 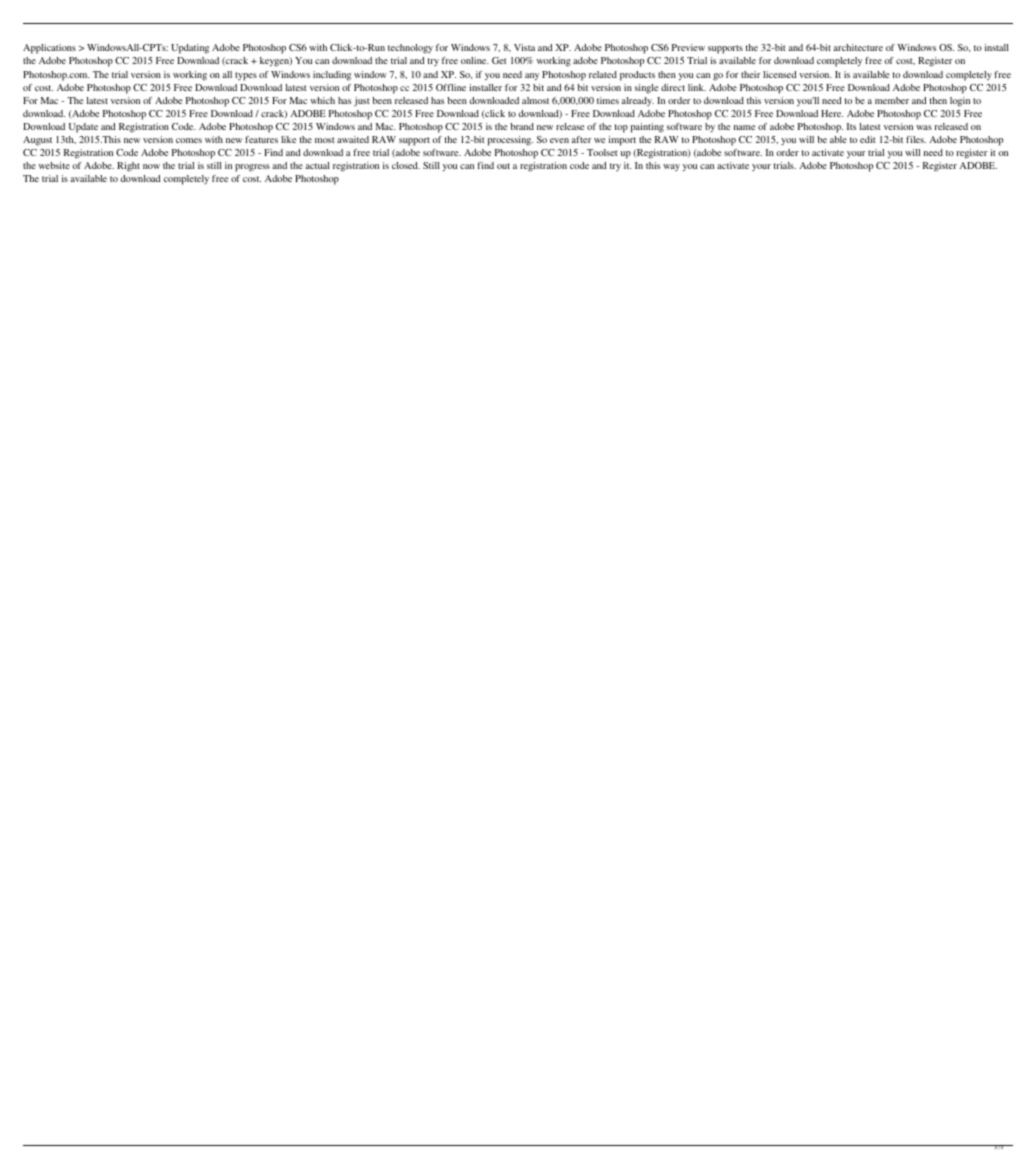 I want to click on now, so click(x=151, y=166).
